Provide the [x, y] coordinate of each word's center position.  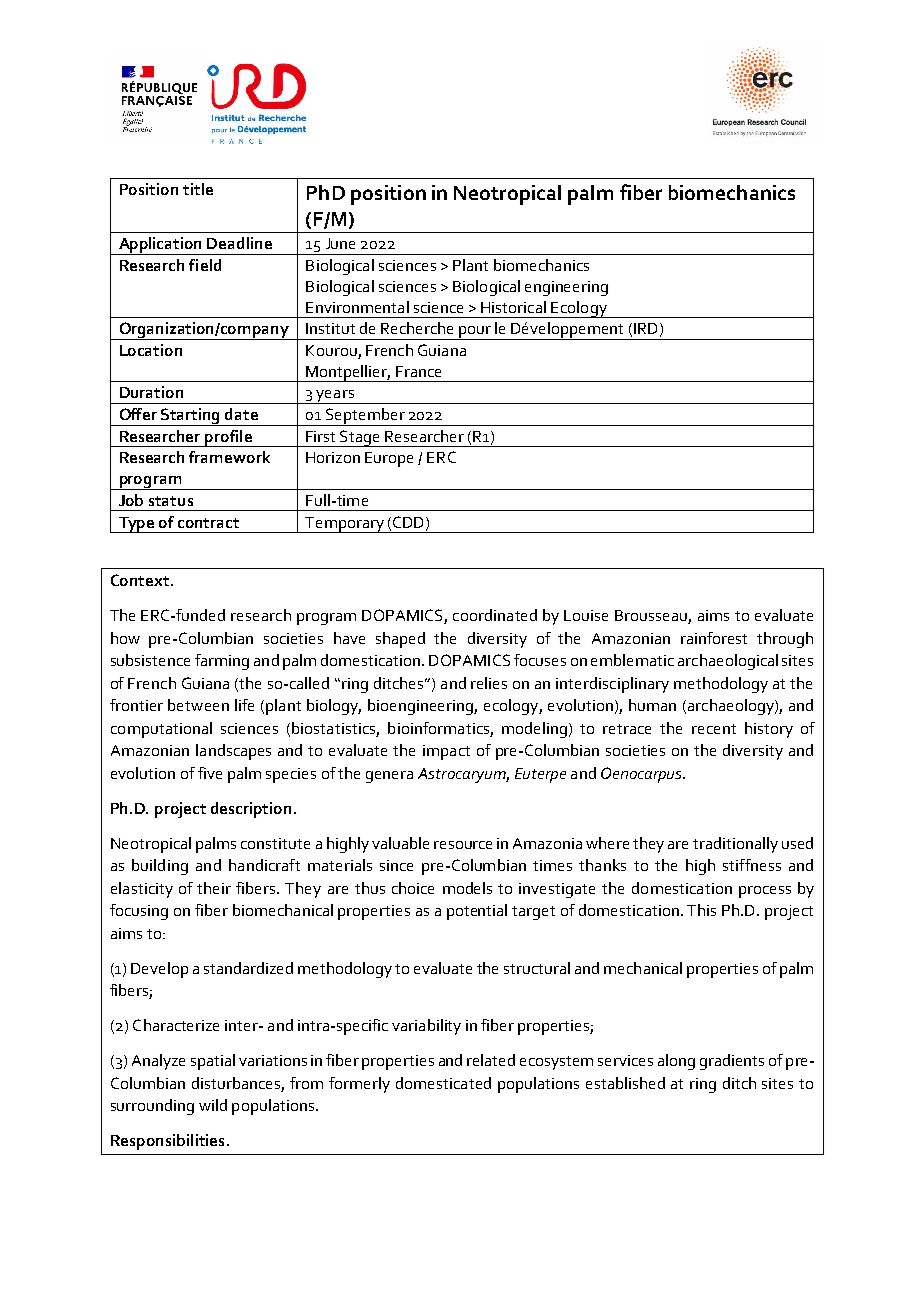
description [253, 810]
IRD [645, 328]
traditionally [735, 845]
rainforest [714, 638]
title [198, 189]
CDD [410, 523]
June [340, 243]
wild [213, 1105]
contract [208, 523]
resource [463, 845]
